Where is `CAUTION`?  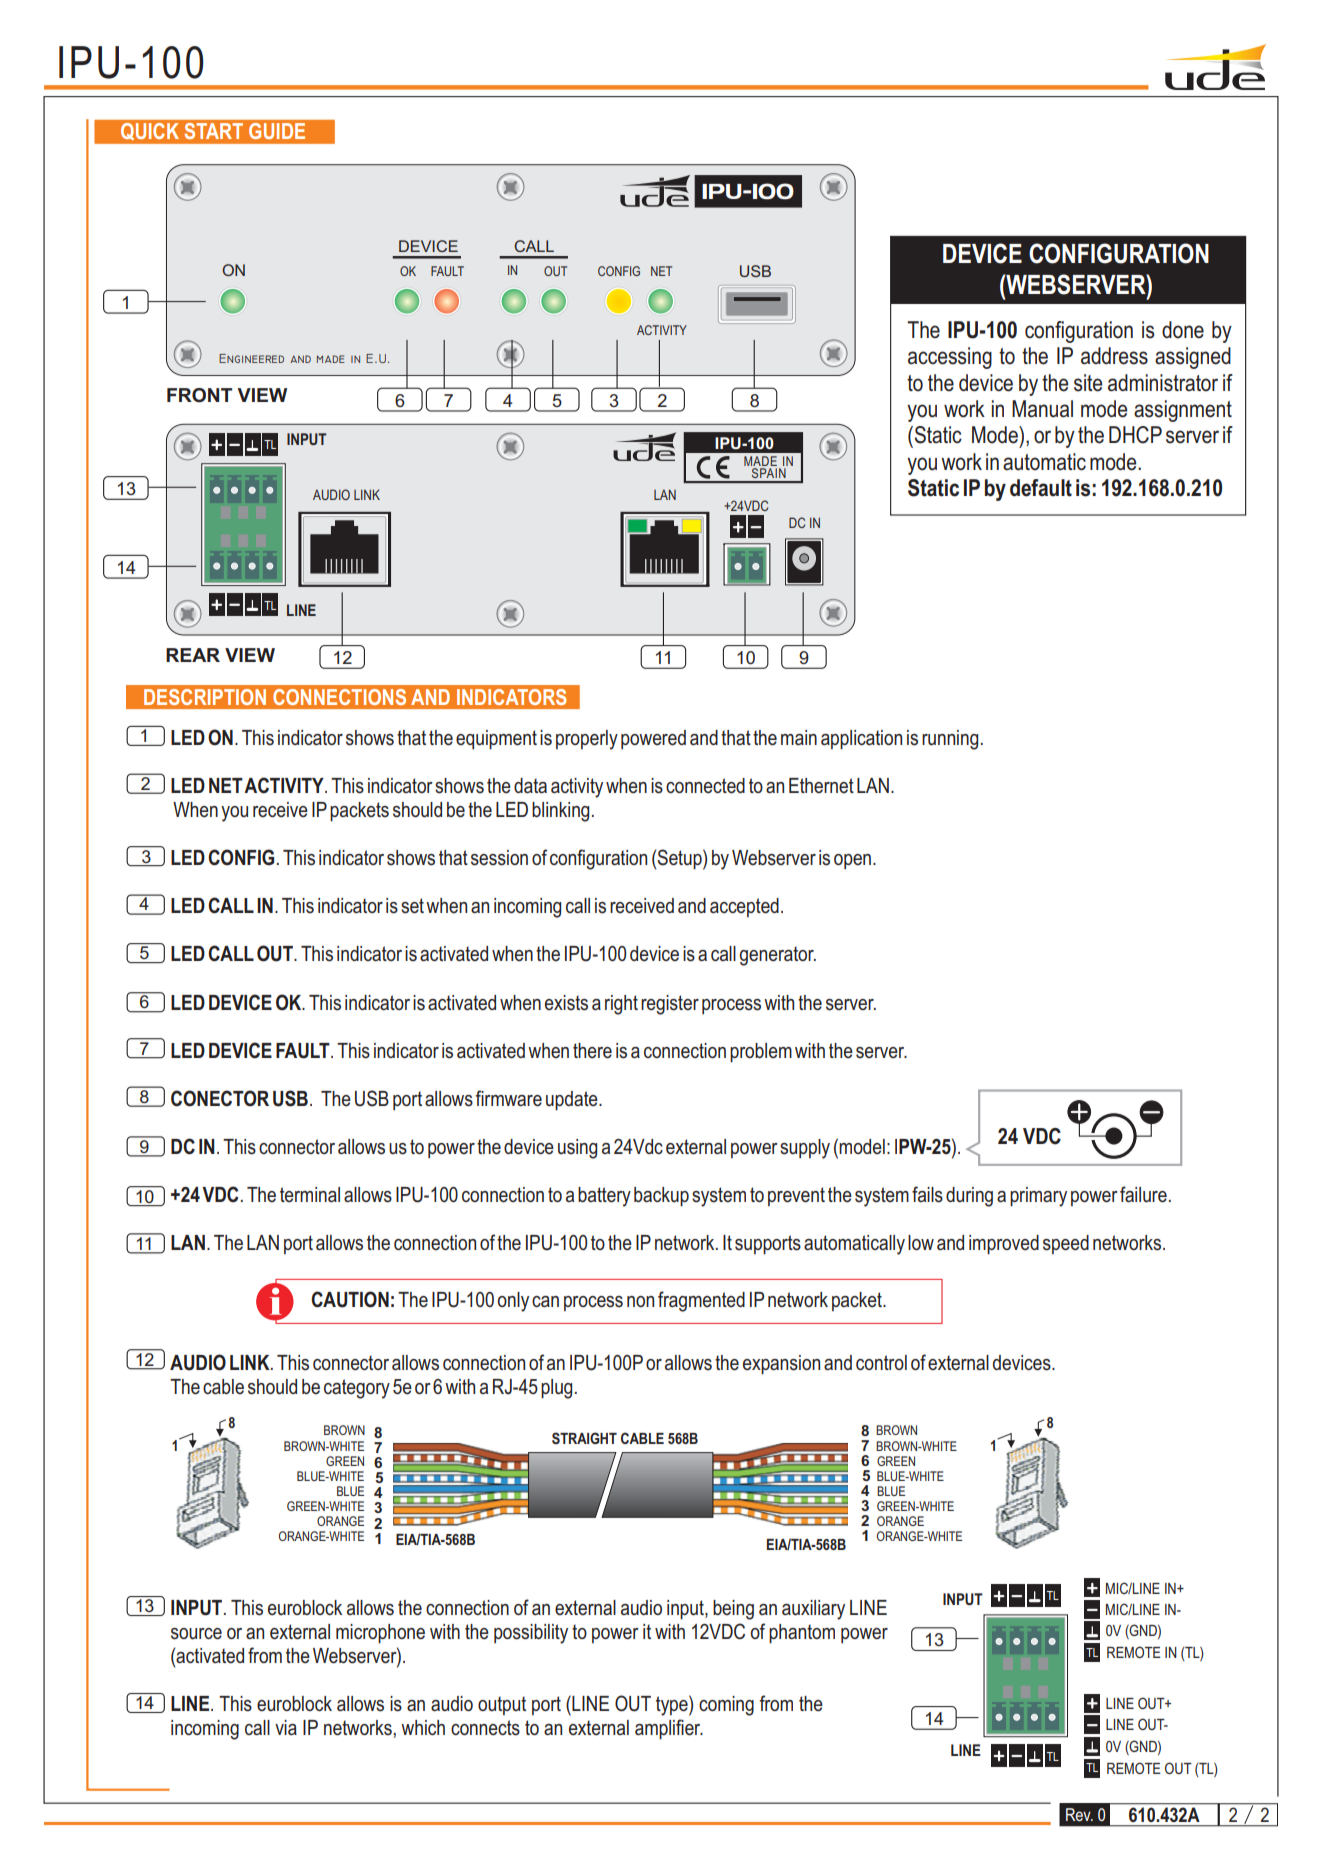 CAUTION is located at coordinates (350, 1299).
